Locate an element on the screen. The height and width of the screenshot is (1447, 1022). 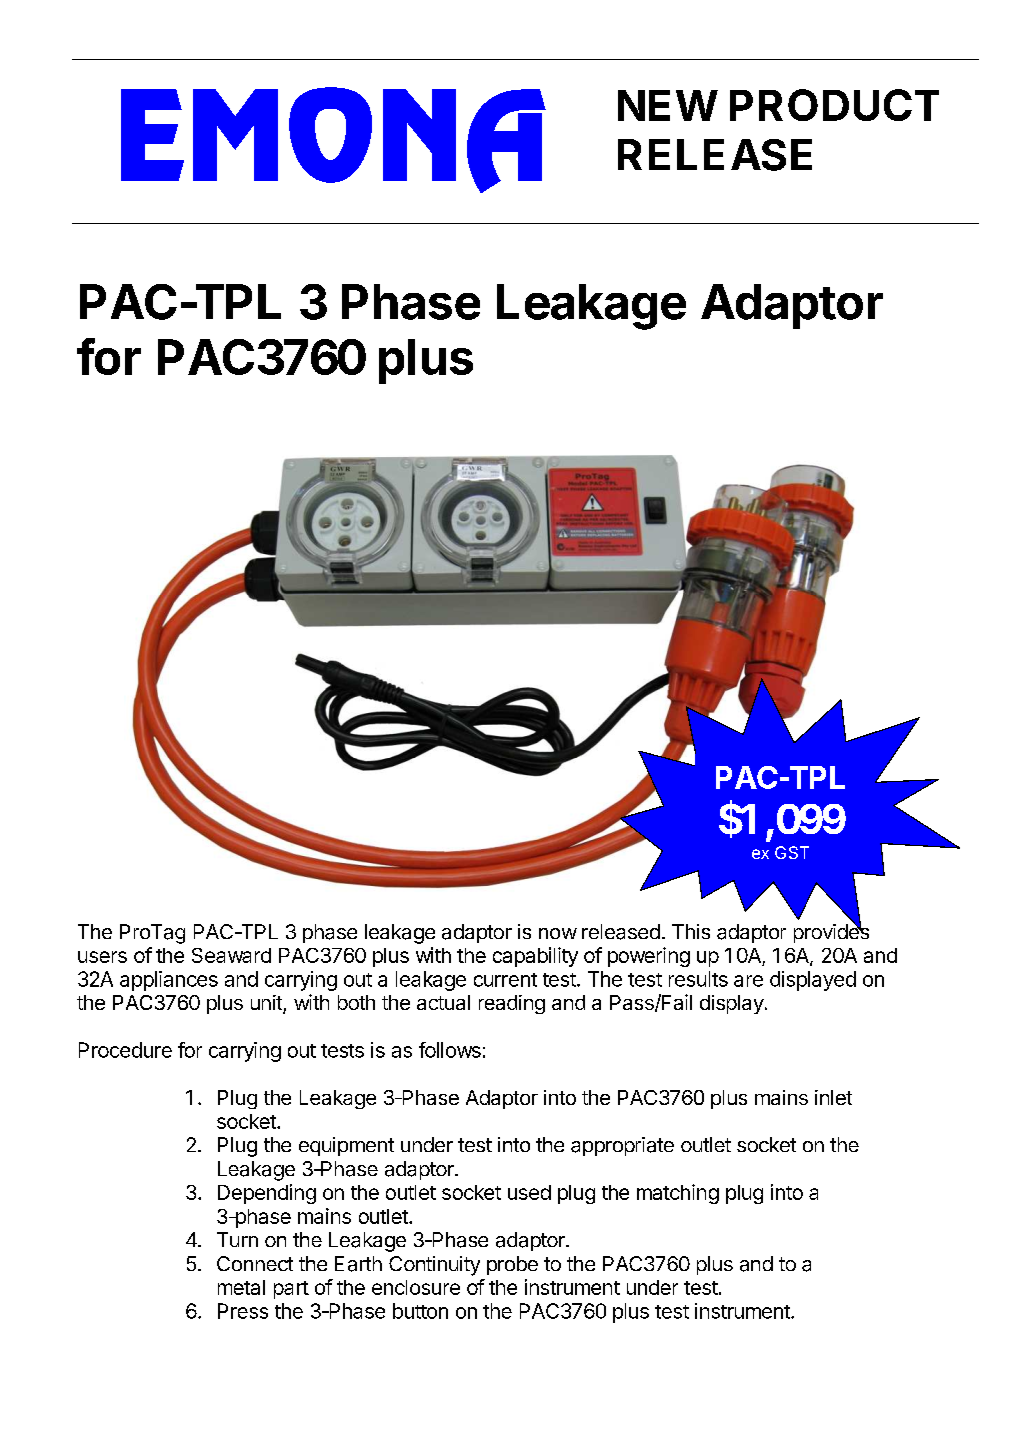
NEW is located at coordinates (667, 105).
